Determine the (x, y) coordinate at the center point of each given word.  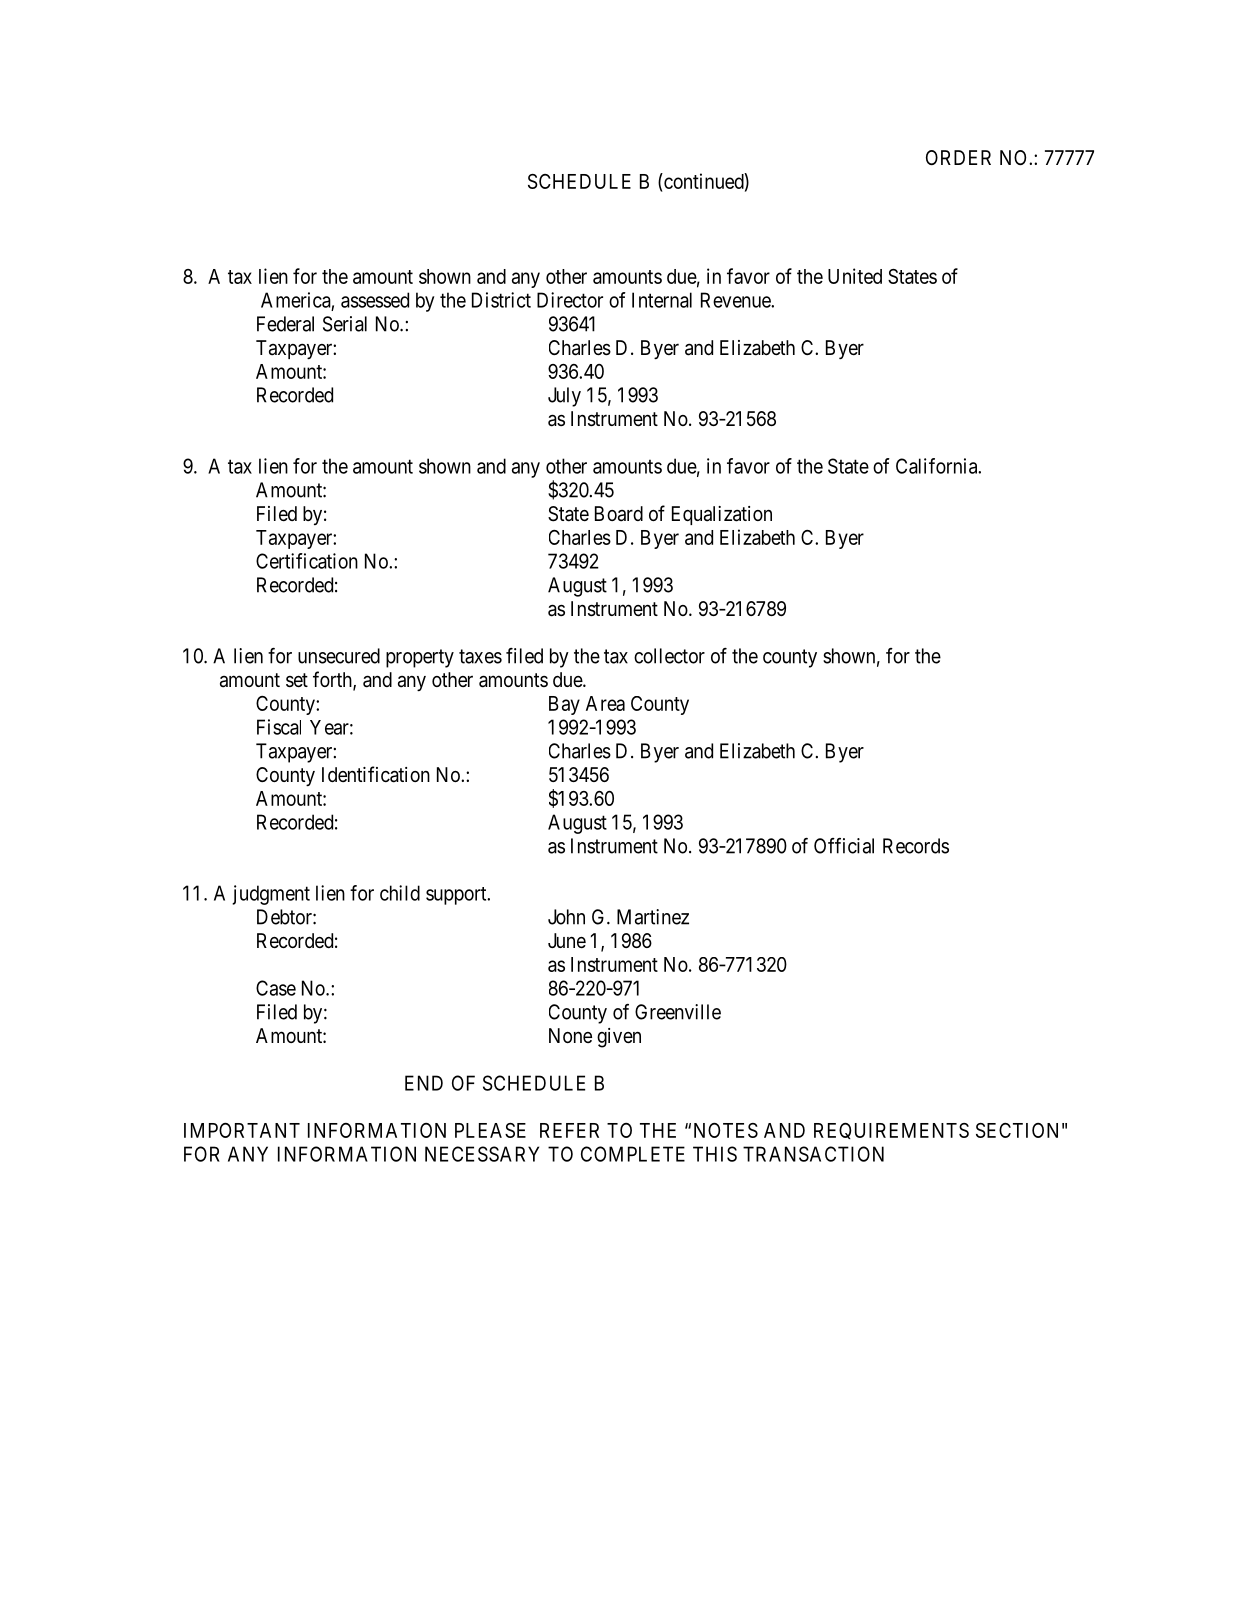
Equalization (722, 515)
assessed (375, 300)
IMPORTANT (242, 1130)
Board (619, 514)
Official (844, 846)
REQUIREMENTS (891, 1131)
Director (570, 300)
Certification (307, 561)
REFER (569, 1130)
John (566, 917)
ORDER (958, 157)
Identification (376, 774)
